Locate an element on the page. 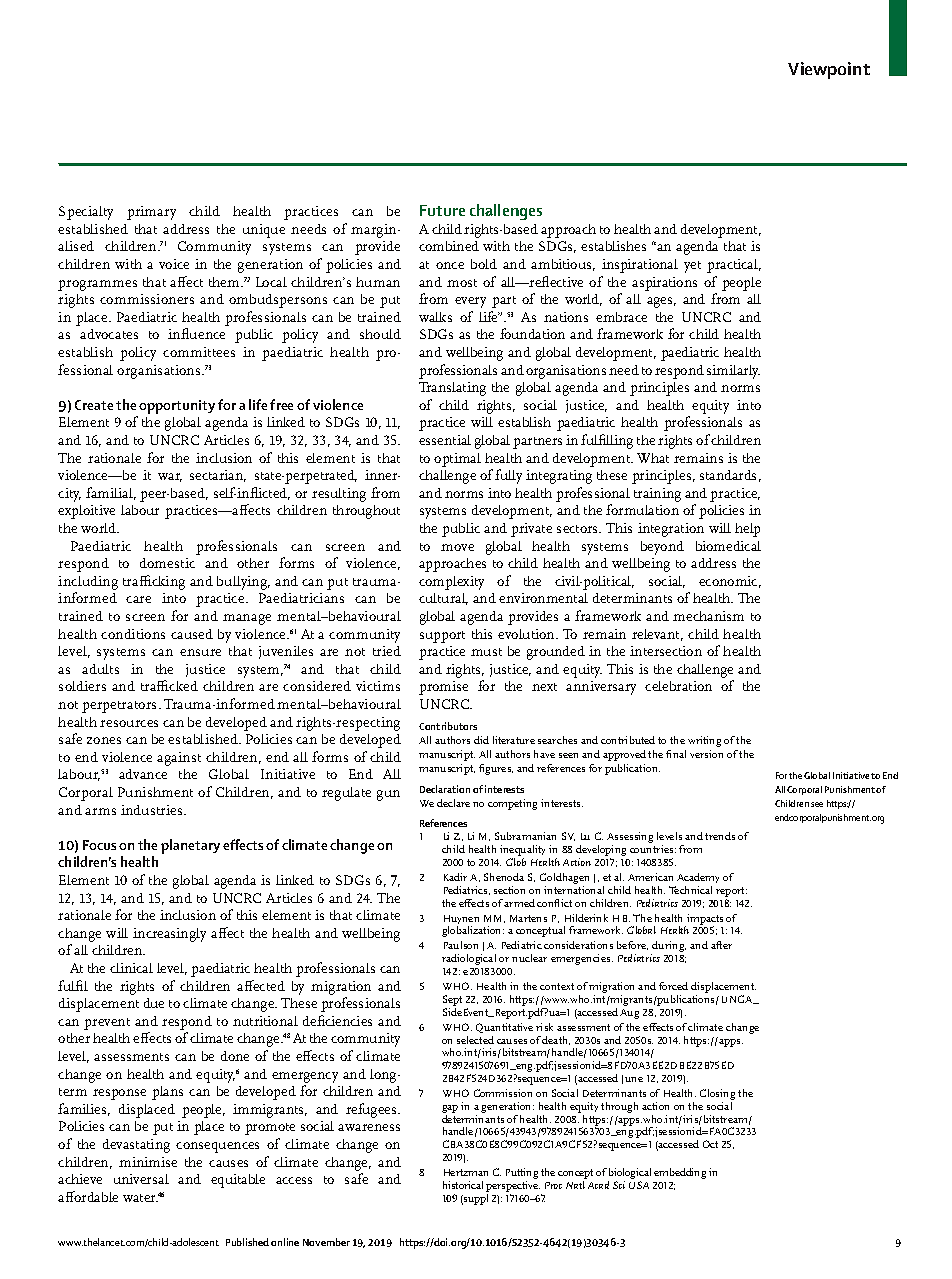  move is located at coordinates (457, 547).
